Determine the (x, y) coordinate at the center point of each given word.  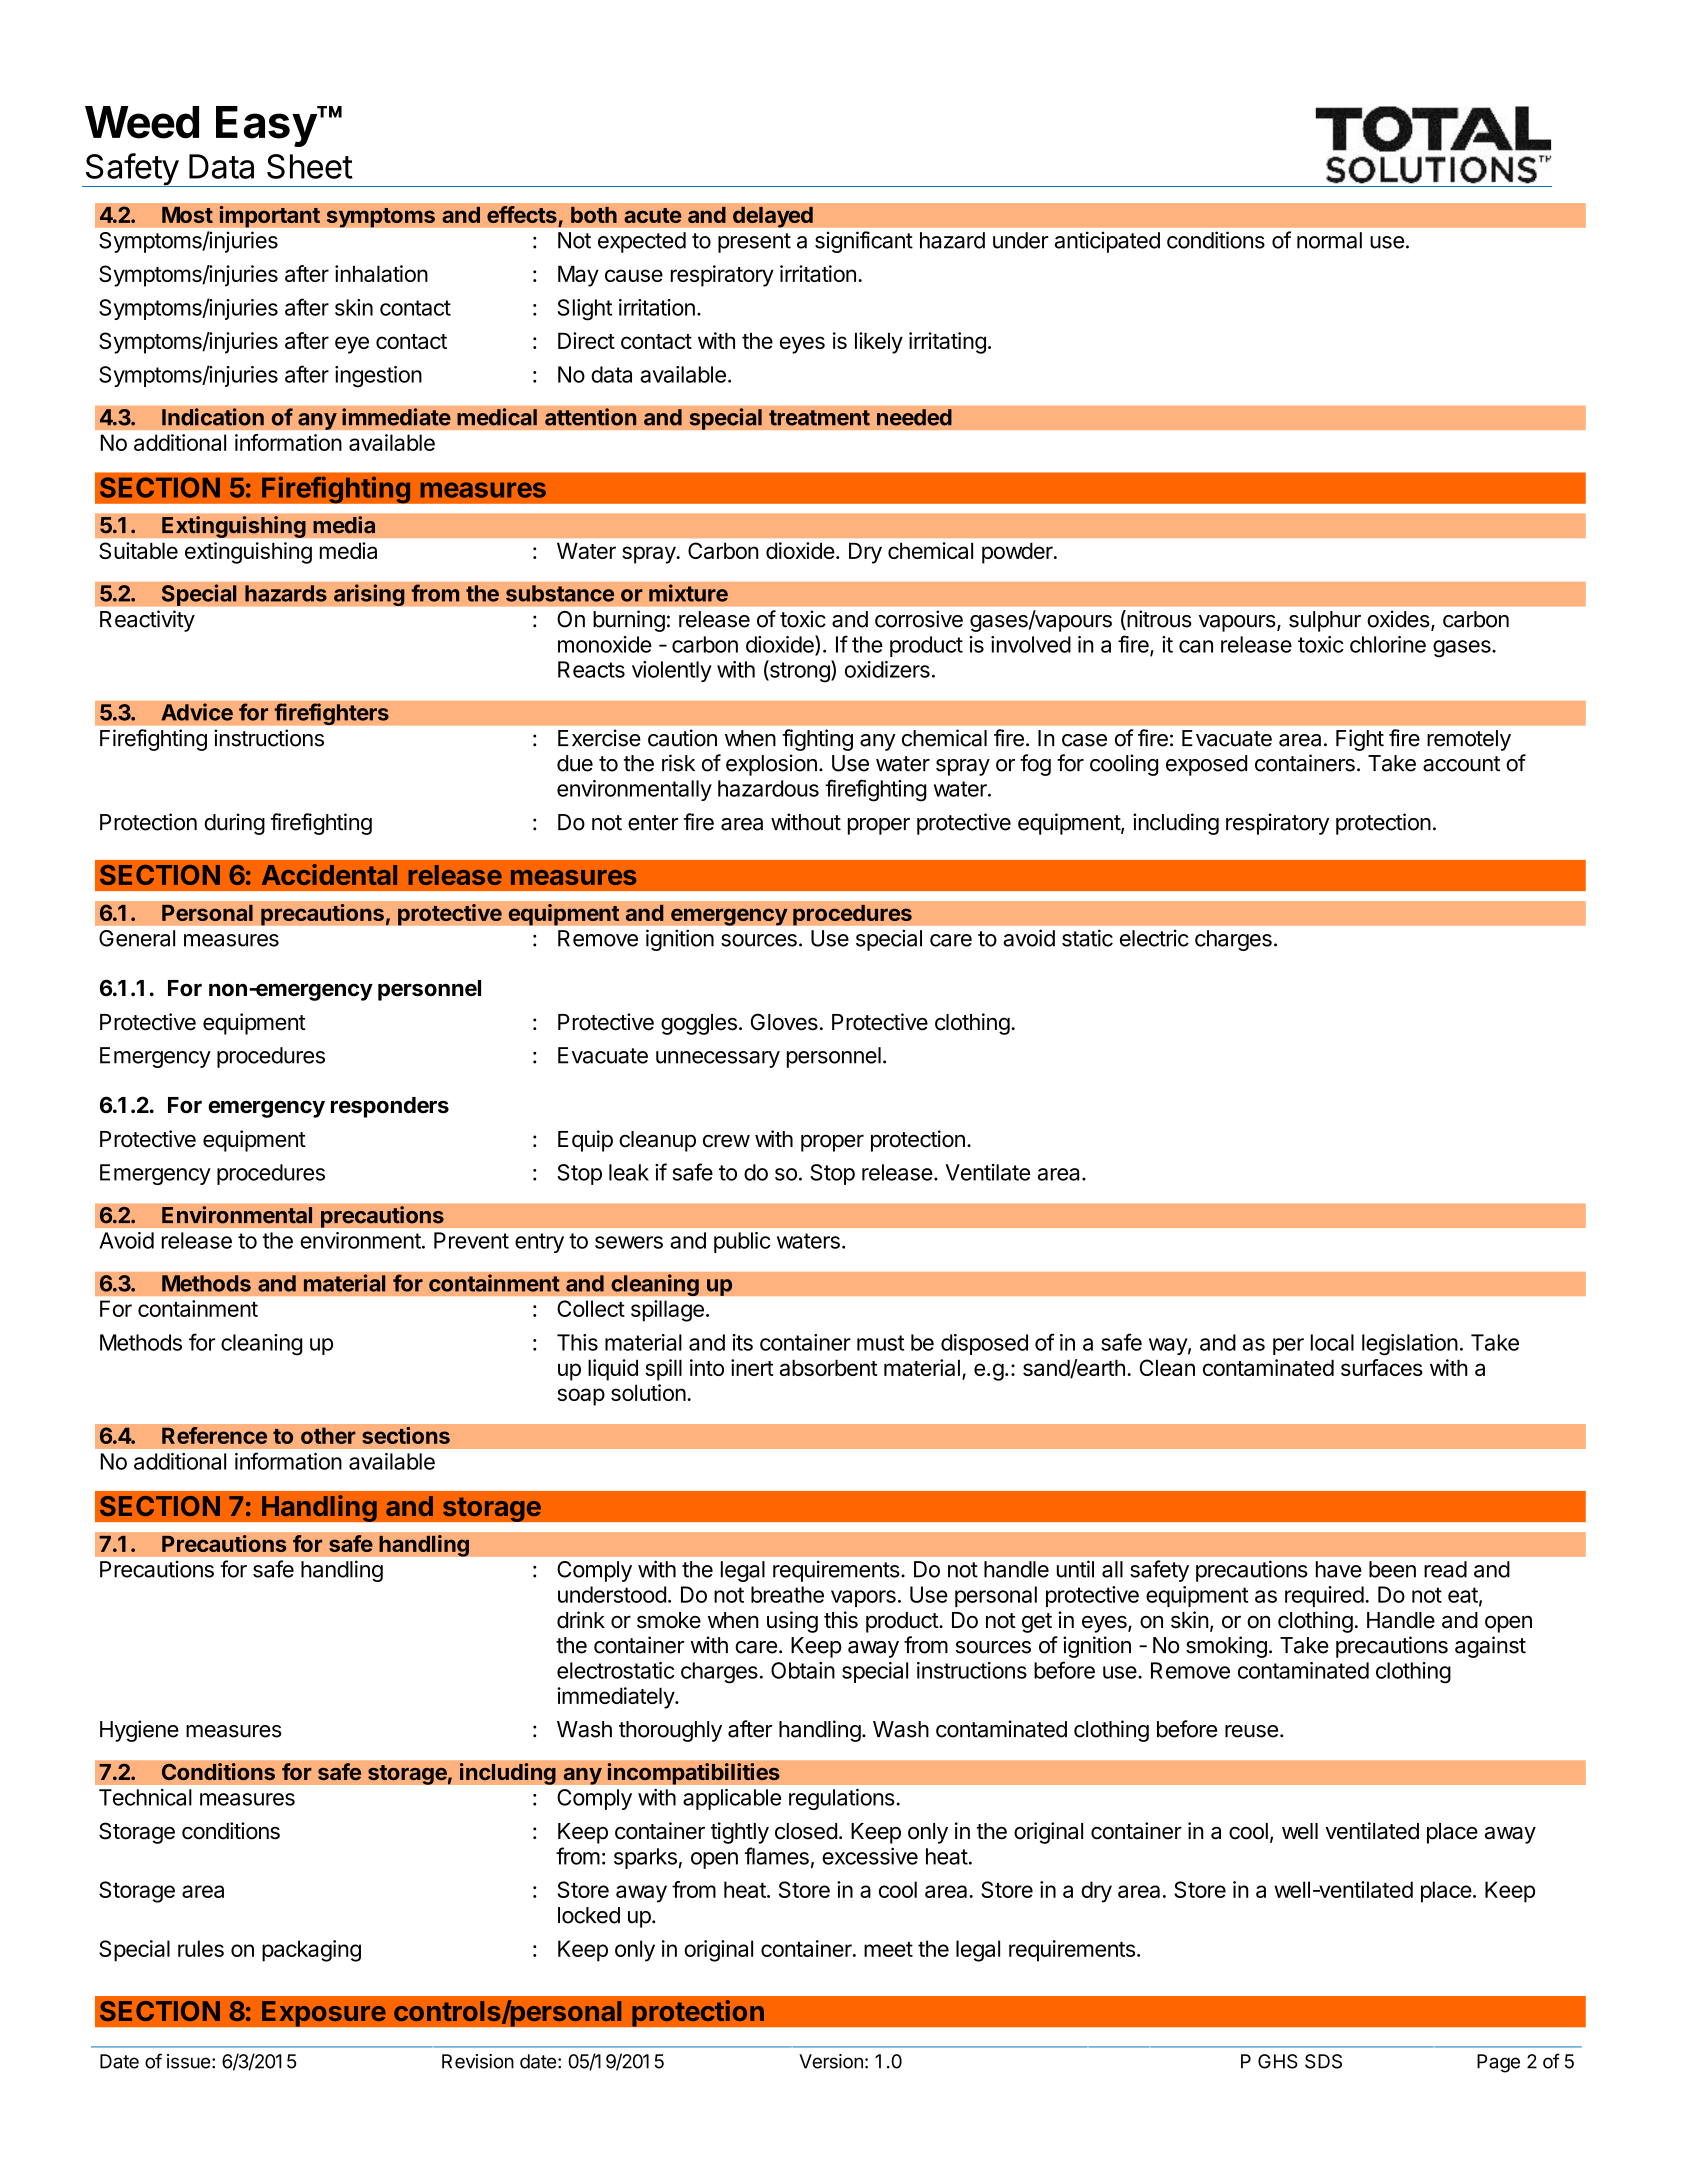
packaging (311, 1951)
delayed (773, 217)
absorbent (829, 1367)
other (328, 1435)
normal (1329, 240)
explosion (771, 765)
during (234, 824)
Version (831, 2061)
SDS (1323, 2061)
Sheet (310, 166)
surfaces (1382, 1367)
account (1461, 764)
